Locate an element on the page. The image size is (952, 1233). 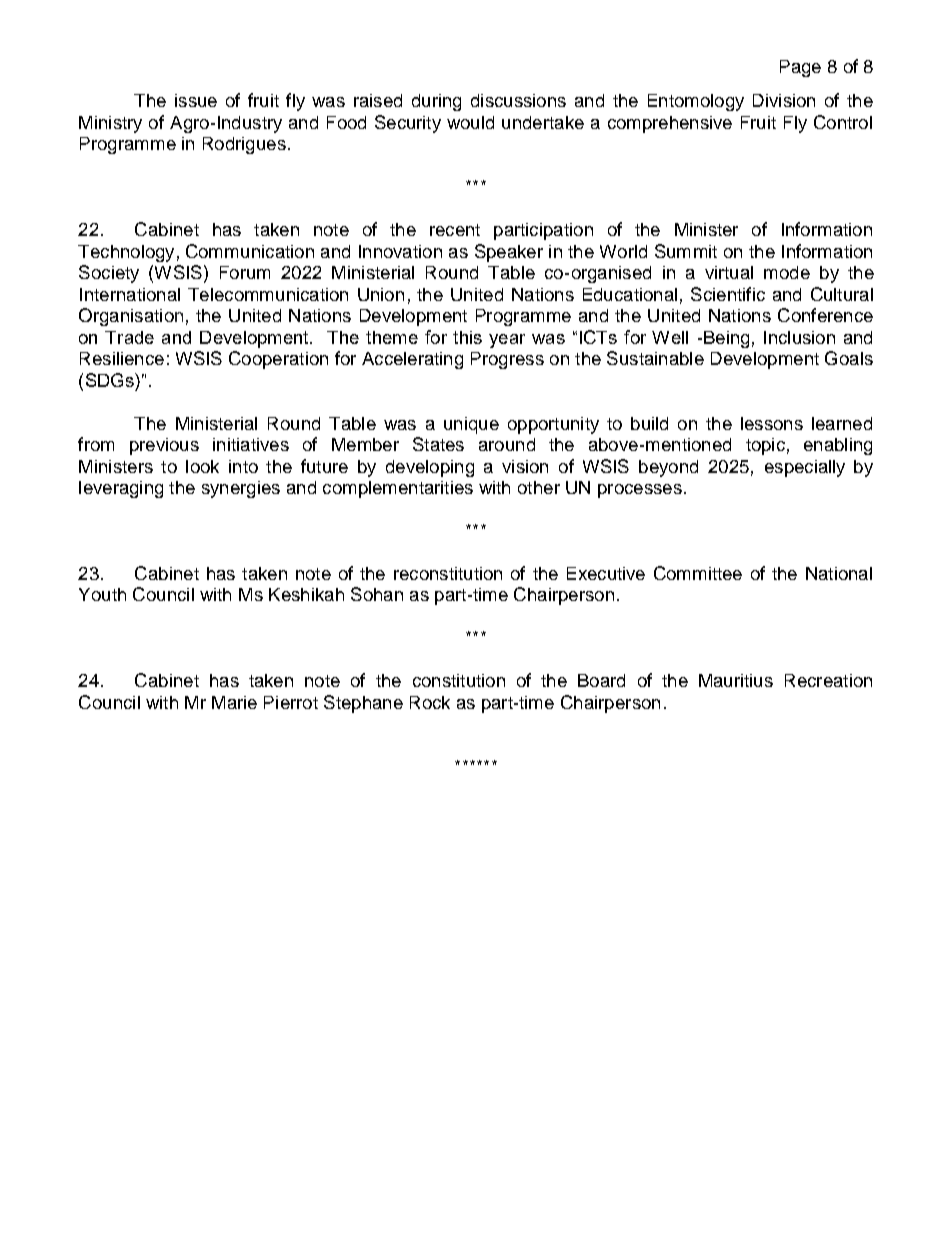
Marie is located at coordinates (234, 702).
